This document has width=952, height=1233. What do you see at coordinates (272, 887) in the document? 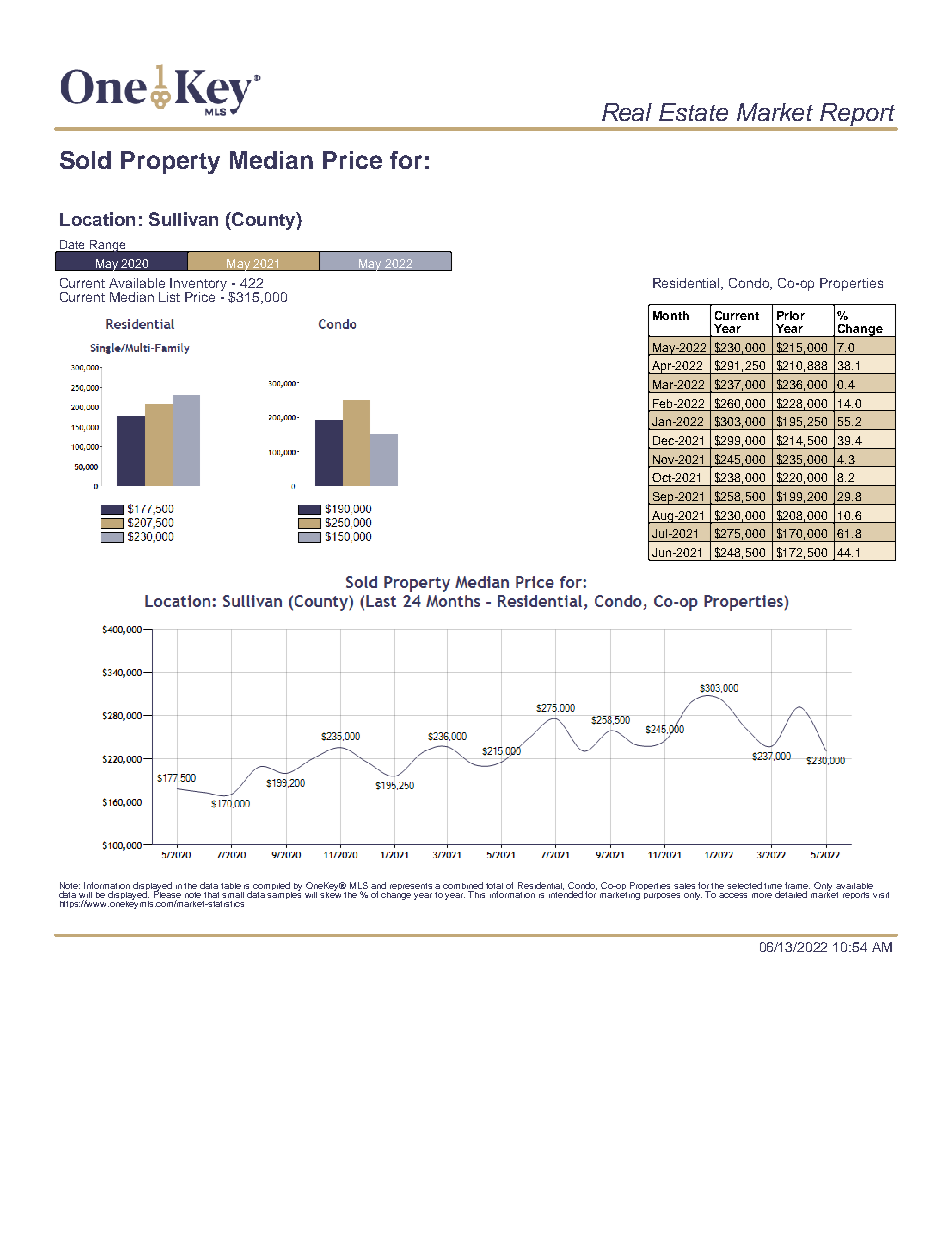
I see `compiled` at bounding box center [272, 887].
